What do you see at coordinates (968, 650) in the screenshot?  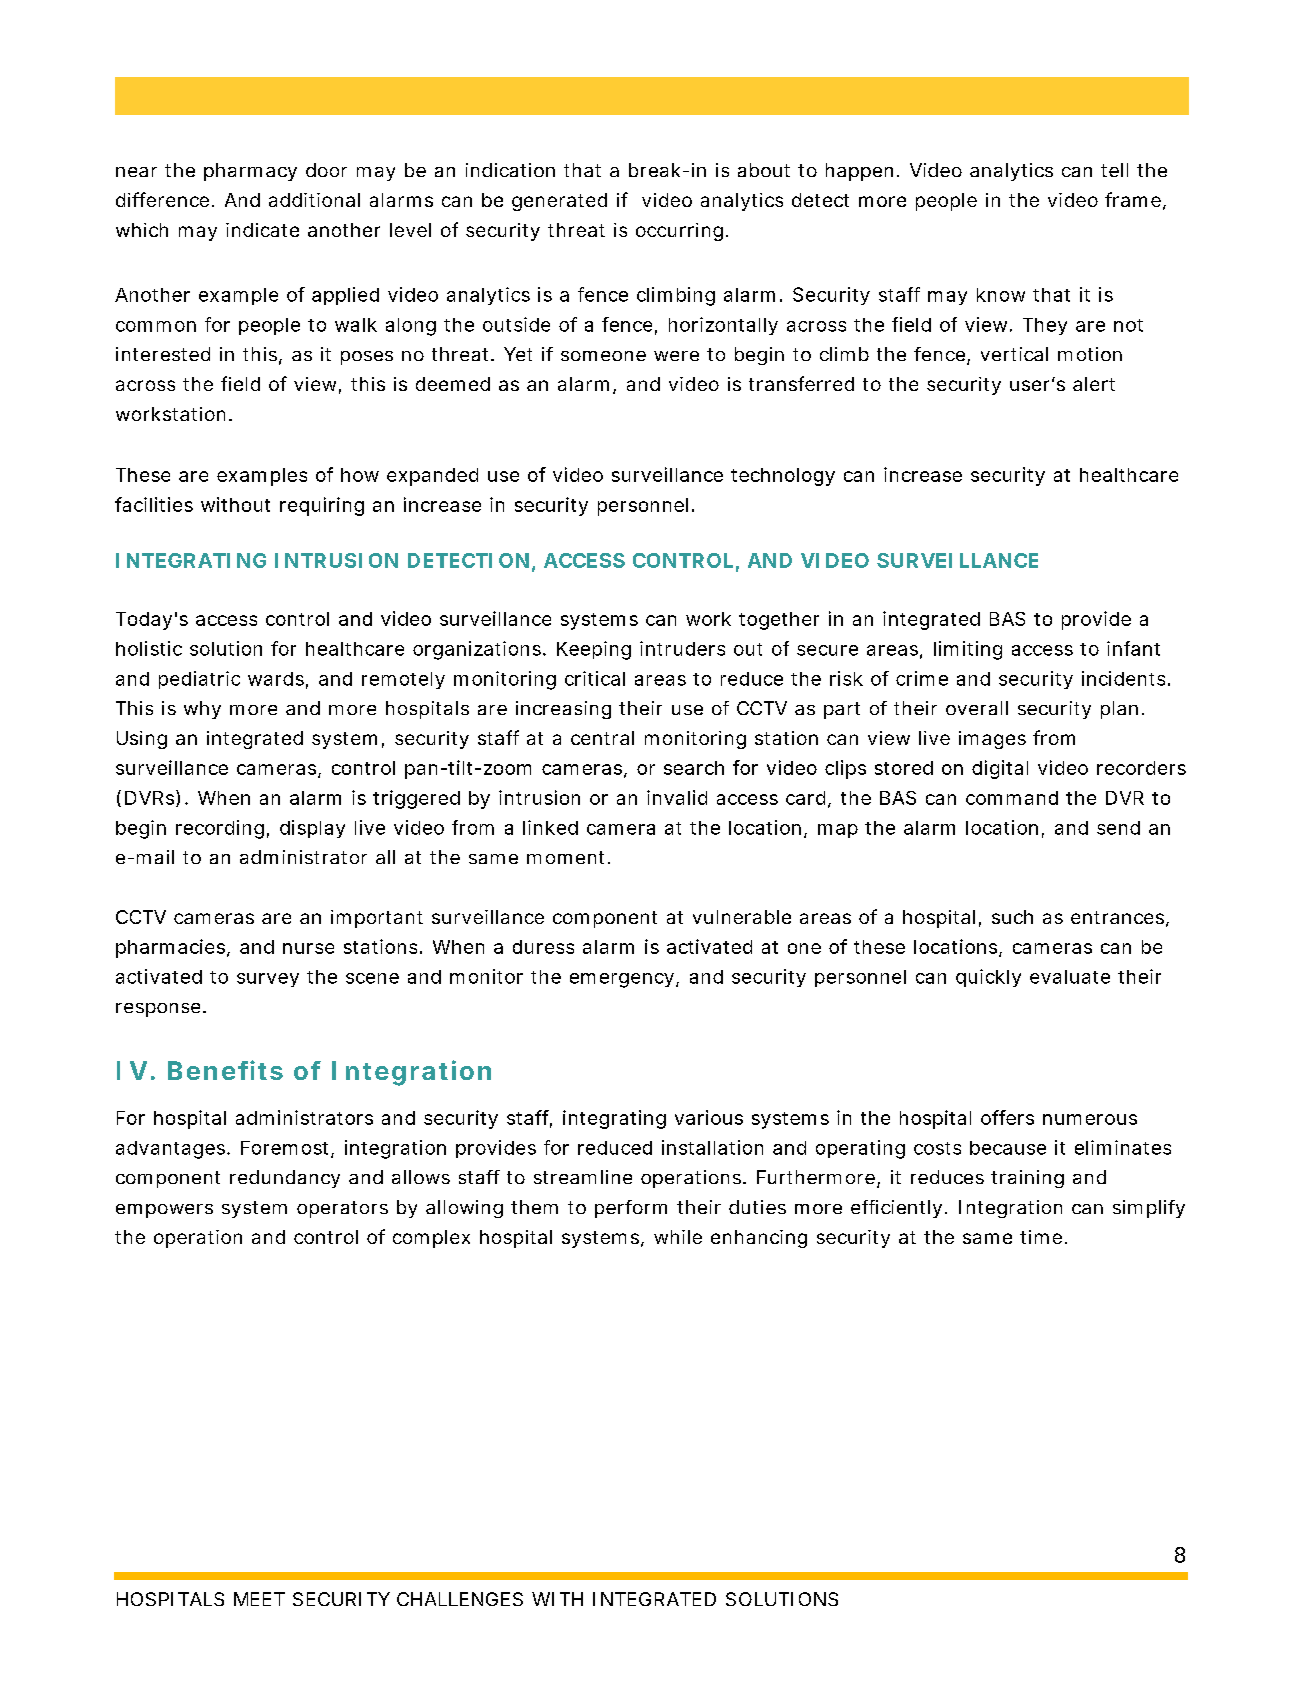 I see `limiting` at bounding box center [968, 650].
